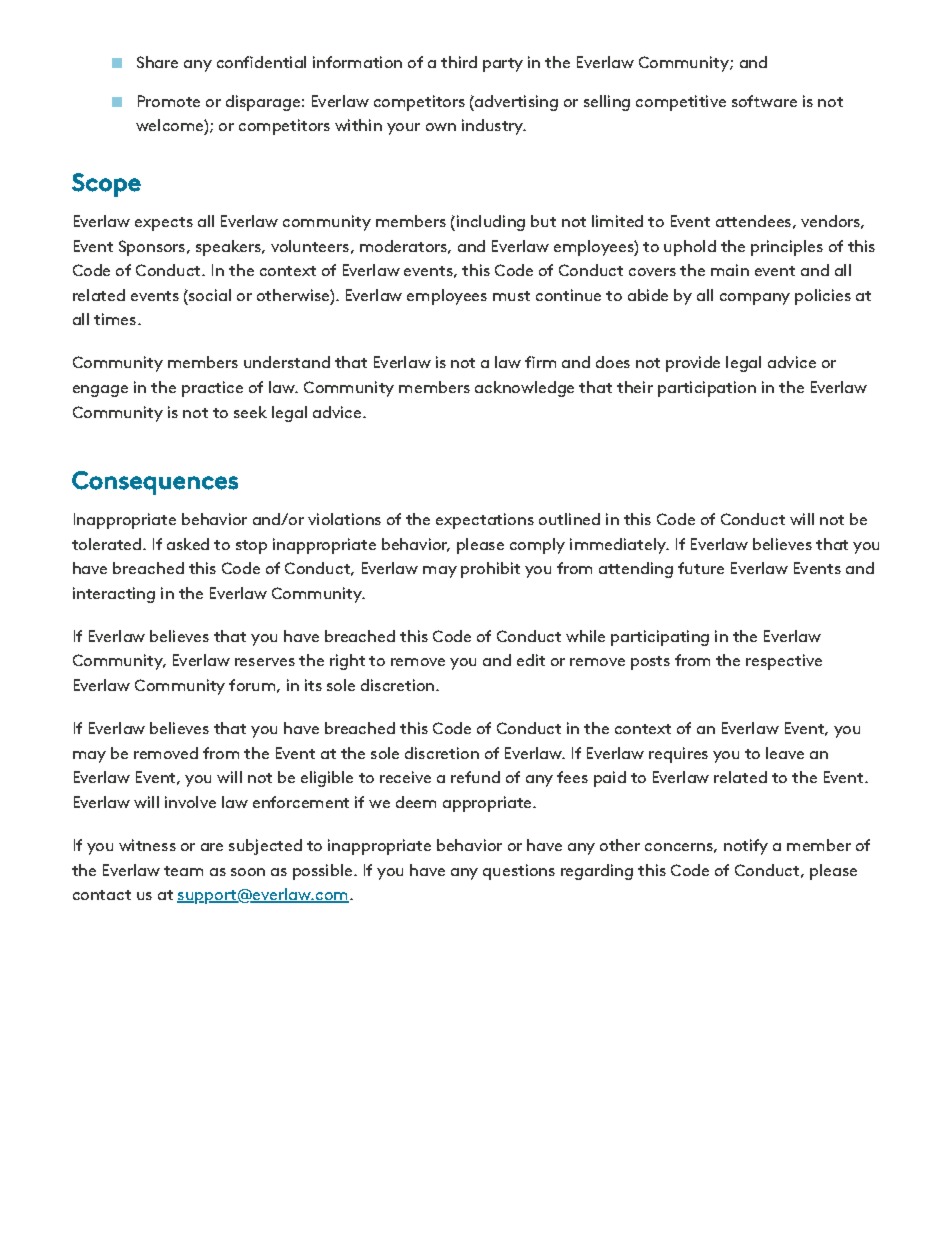 This screenshot has width=952, height=1233. What do you see at coordinates (764, 101) in the screenshot?
I see `software` at bounding box center [764, 101].
